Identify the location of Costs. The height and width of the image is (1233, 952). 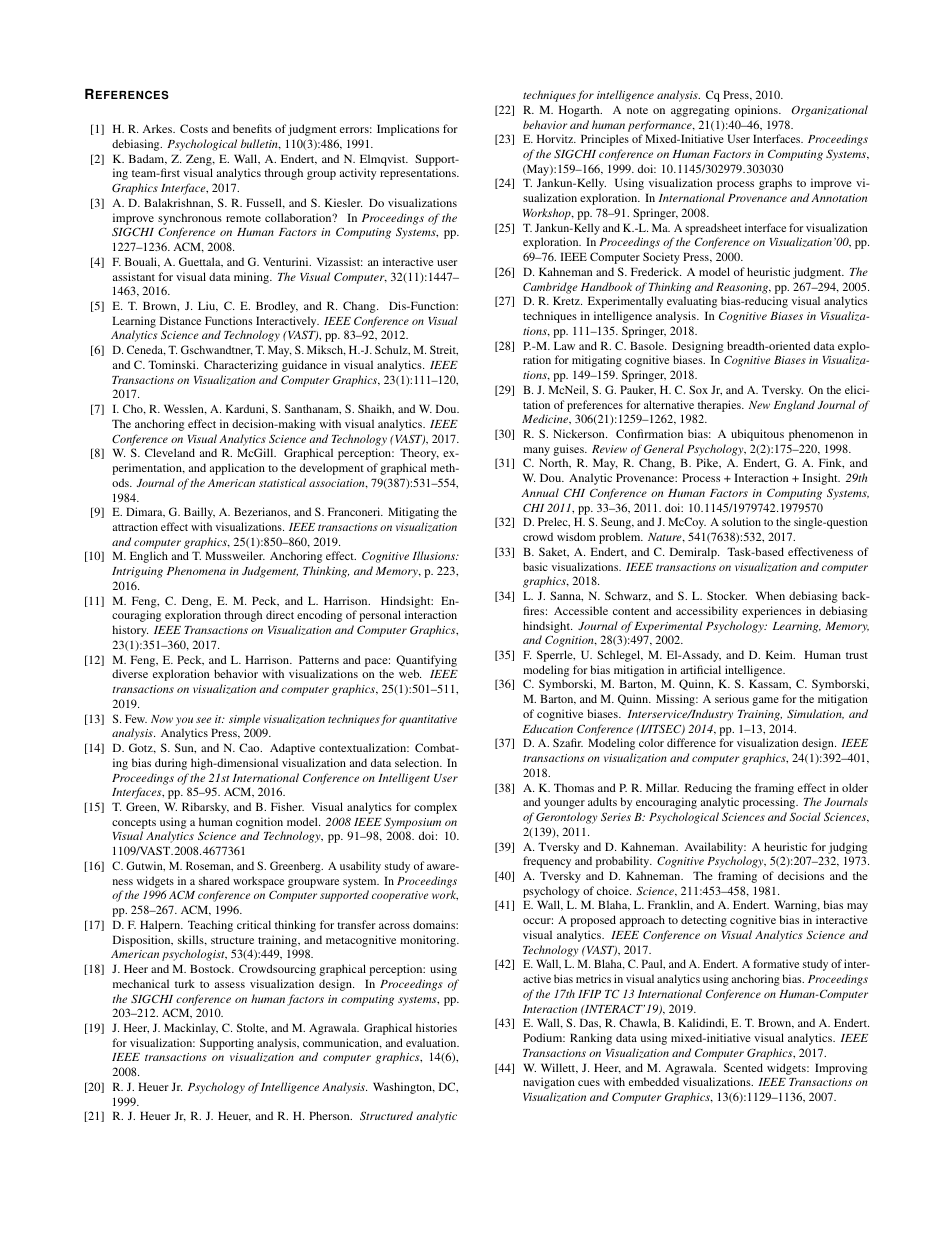
(194, 128).
